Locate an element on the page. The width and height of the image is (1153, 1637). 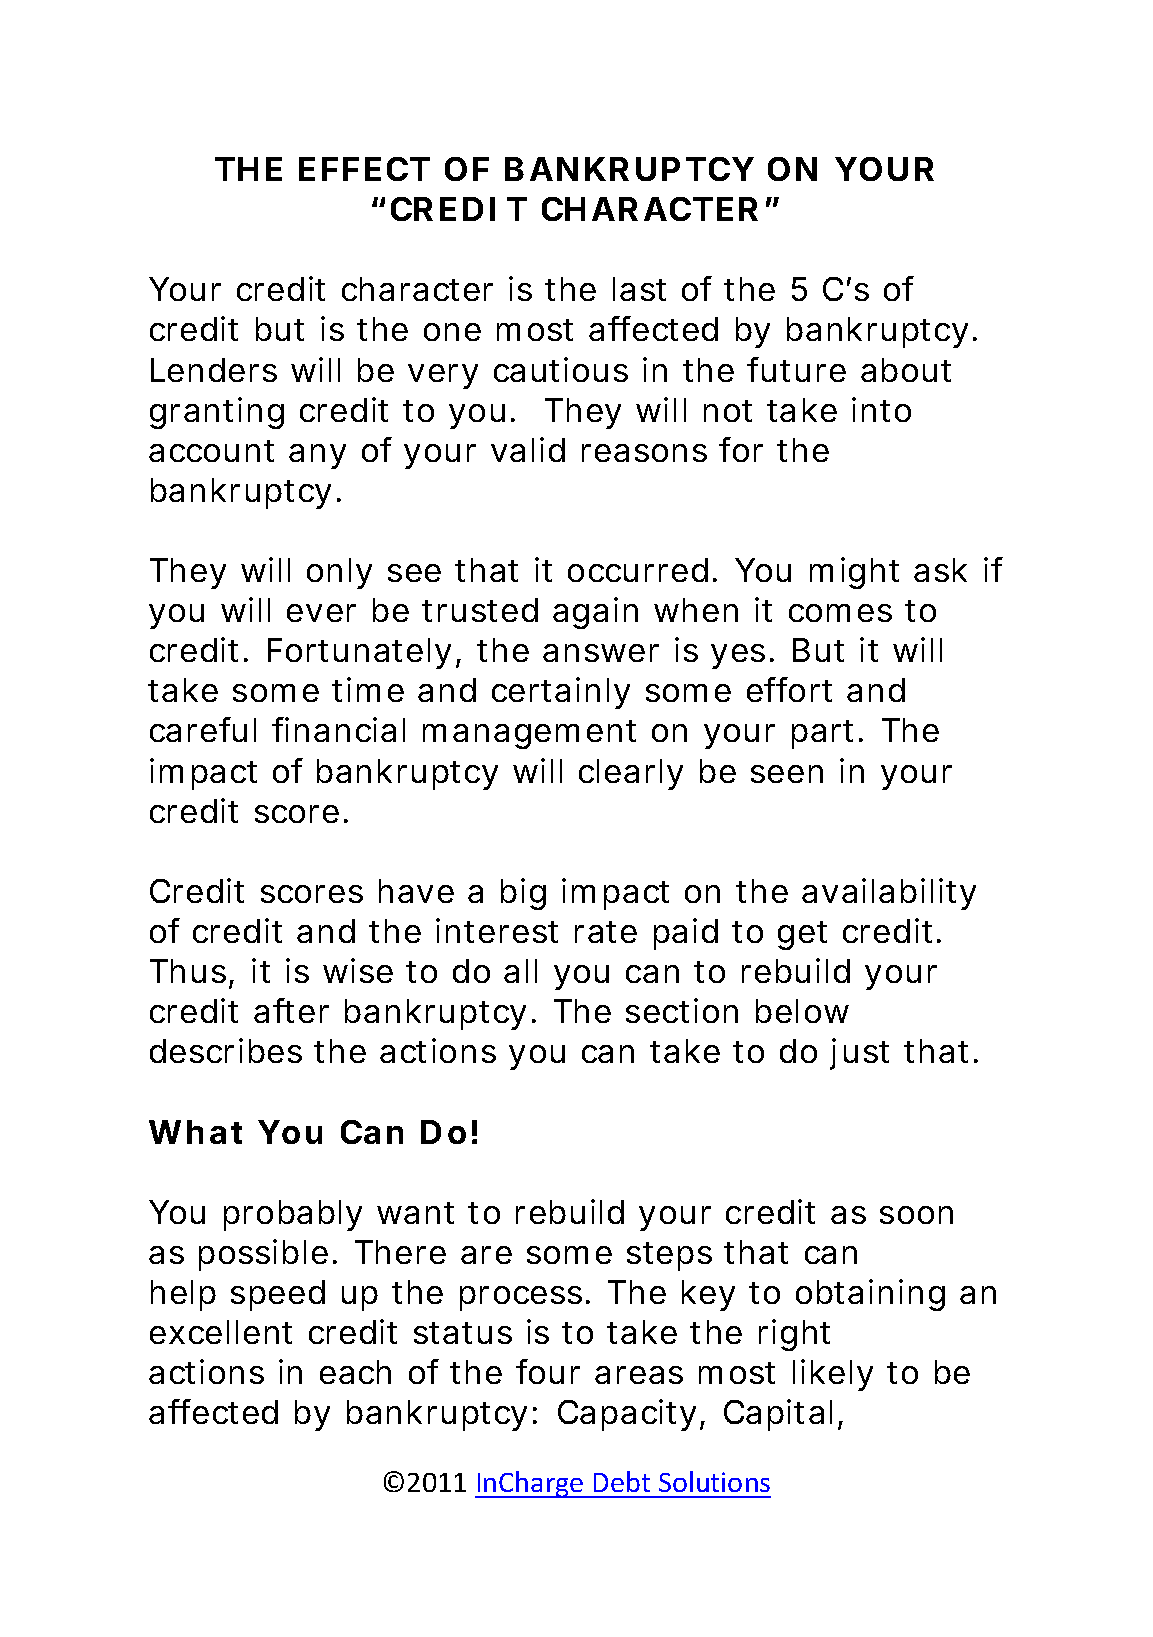
financial is located at coordinates (338, 729).
